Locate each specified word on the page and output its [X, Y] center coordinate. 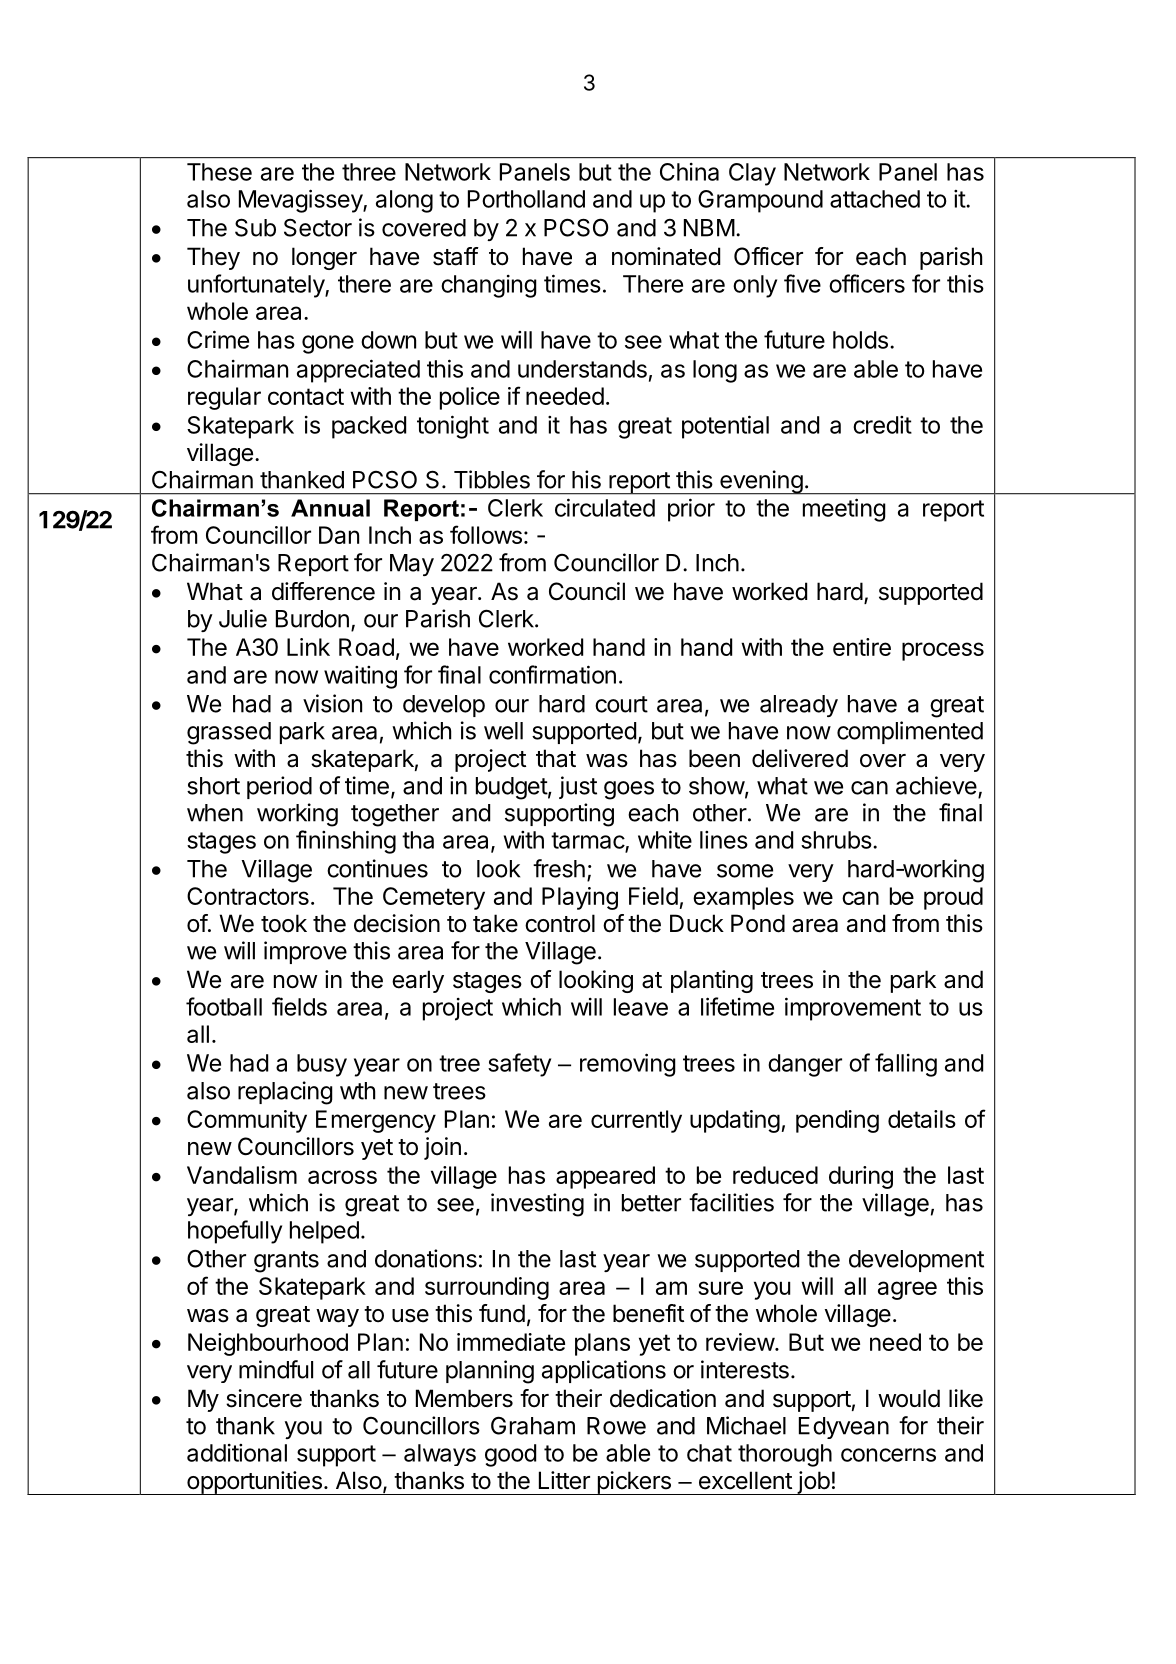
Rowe [616, 1426]
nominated [666, 256]
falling [906, 1065]
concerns [888, 1455]
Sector [318, 228]
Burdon [312, 619]
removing [628, 1065]
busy [322, 1065]
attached [875, 199]
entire [862, 647]
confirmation [552, 674]
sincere [264, 1398]
